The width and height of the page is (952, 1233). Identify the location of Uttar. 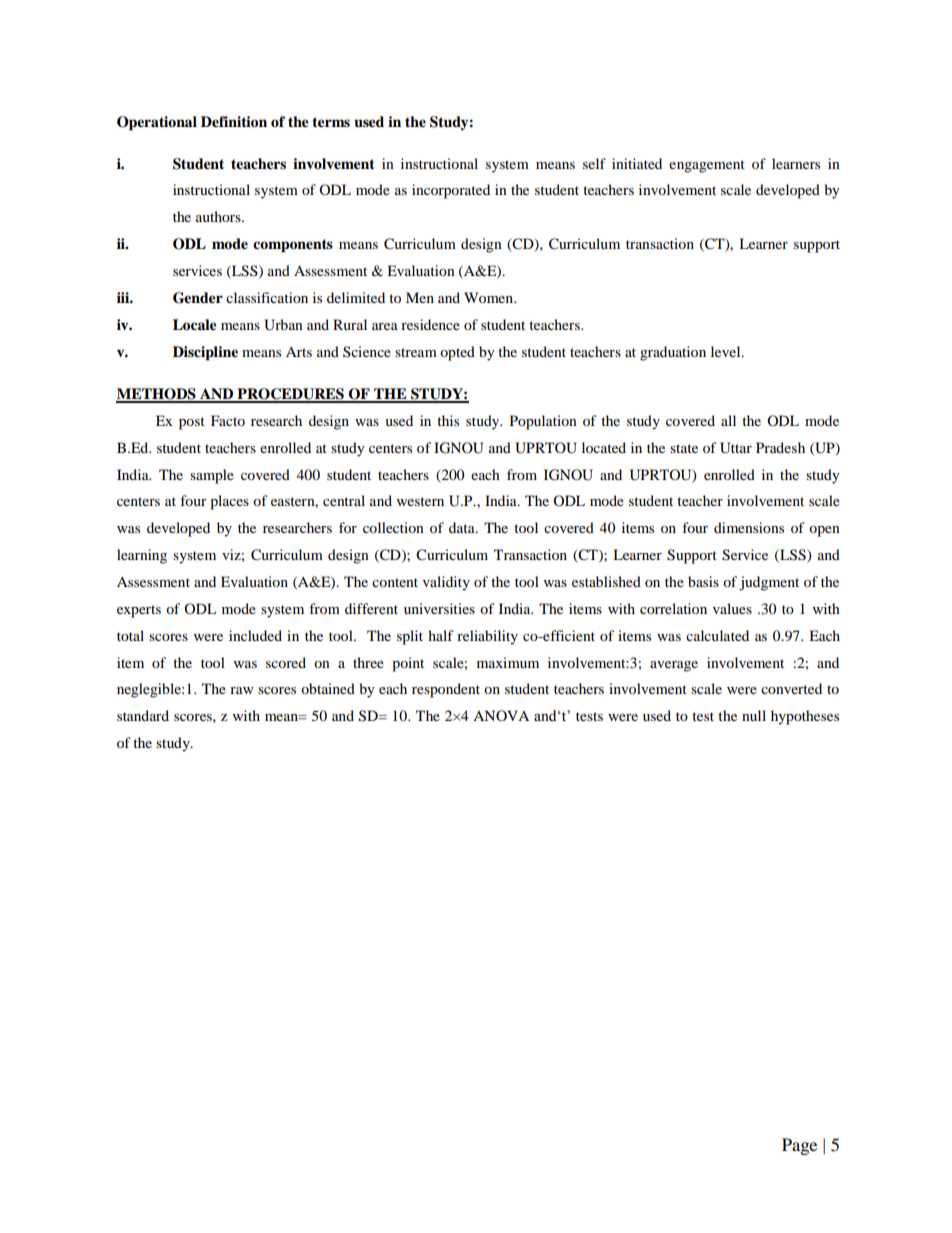
(736, 448).
